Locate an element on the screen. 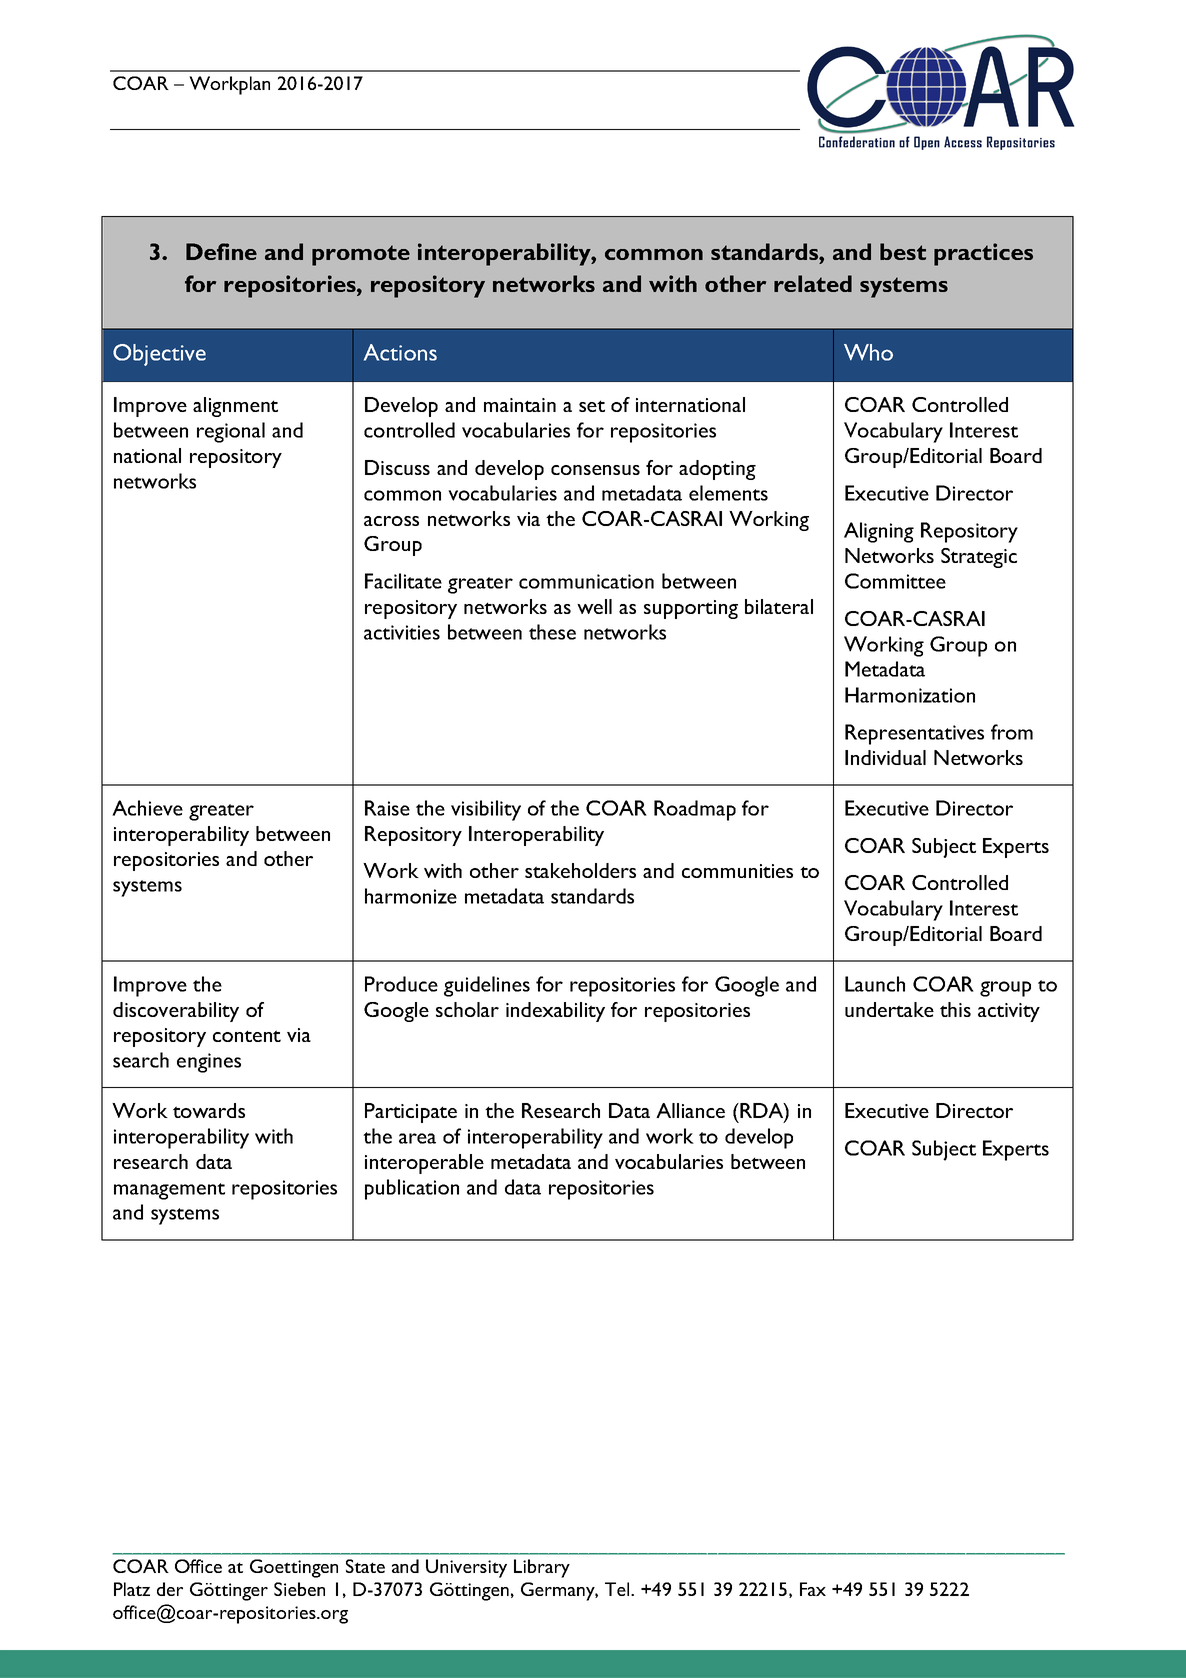 The height and width of the screenshot is (1678, 1186). Committee is located at coordinates (895, 581).
